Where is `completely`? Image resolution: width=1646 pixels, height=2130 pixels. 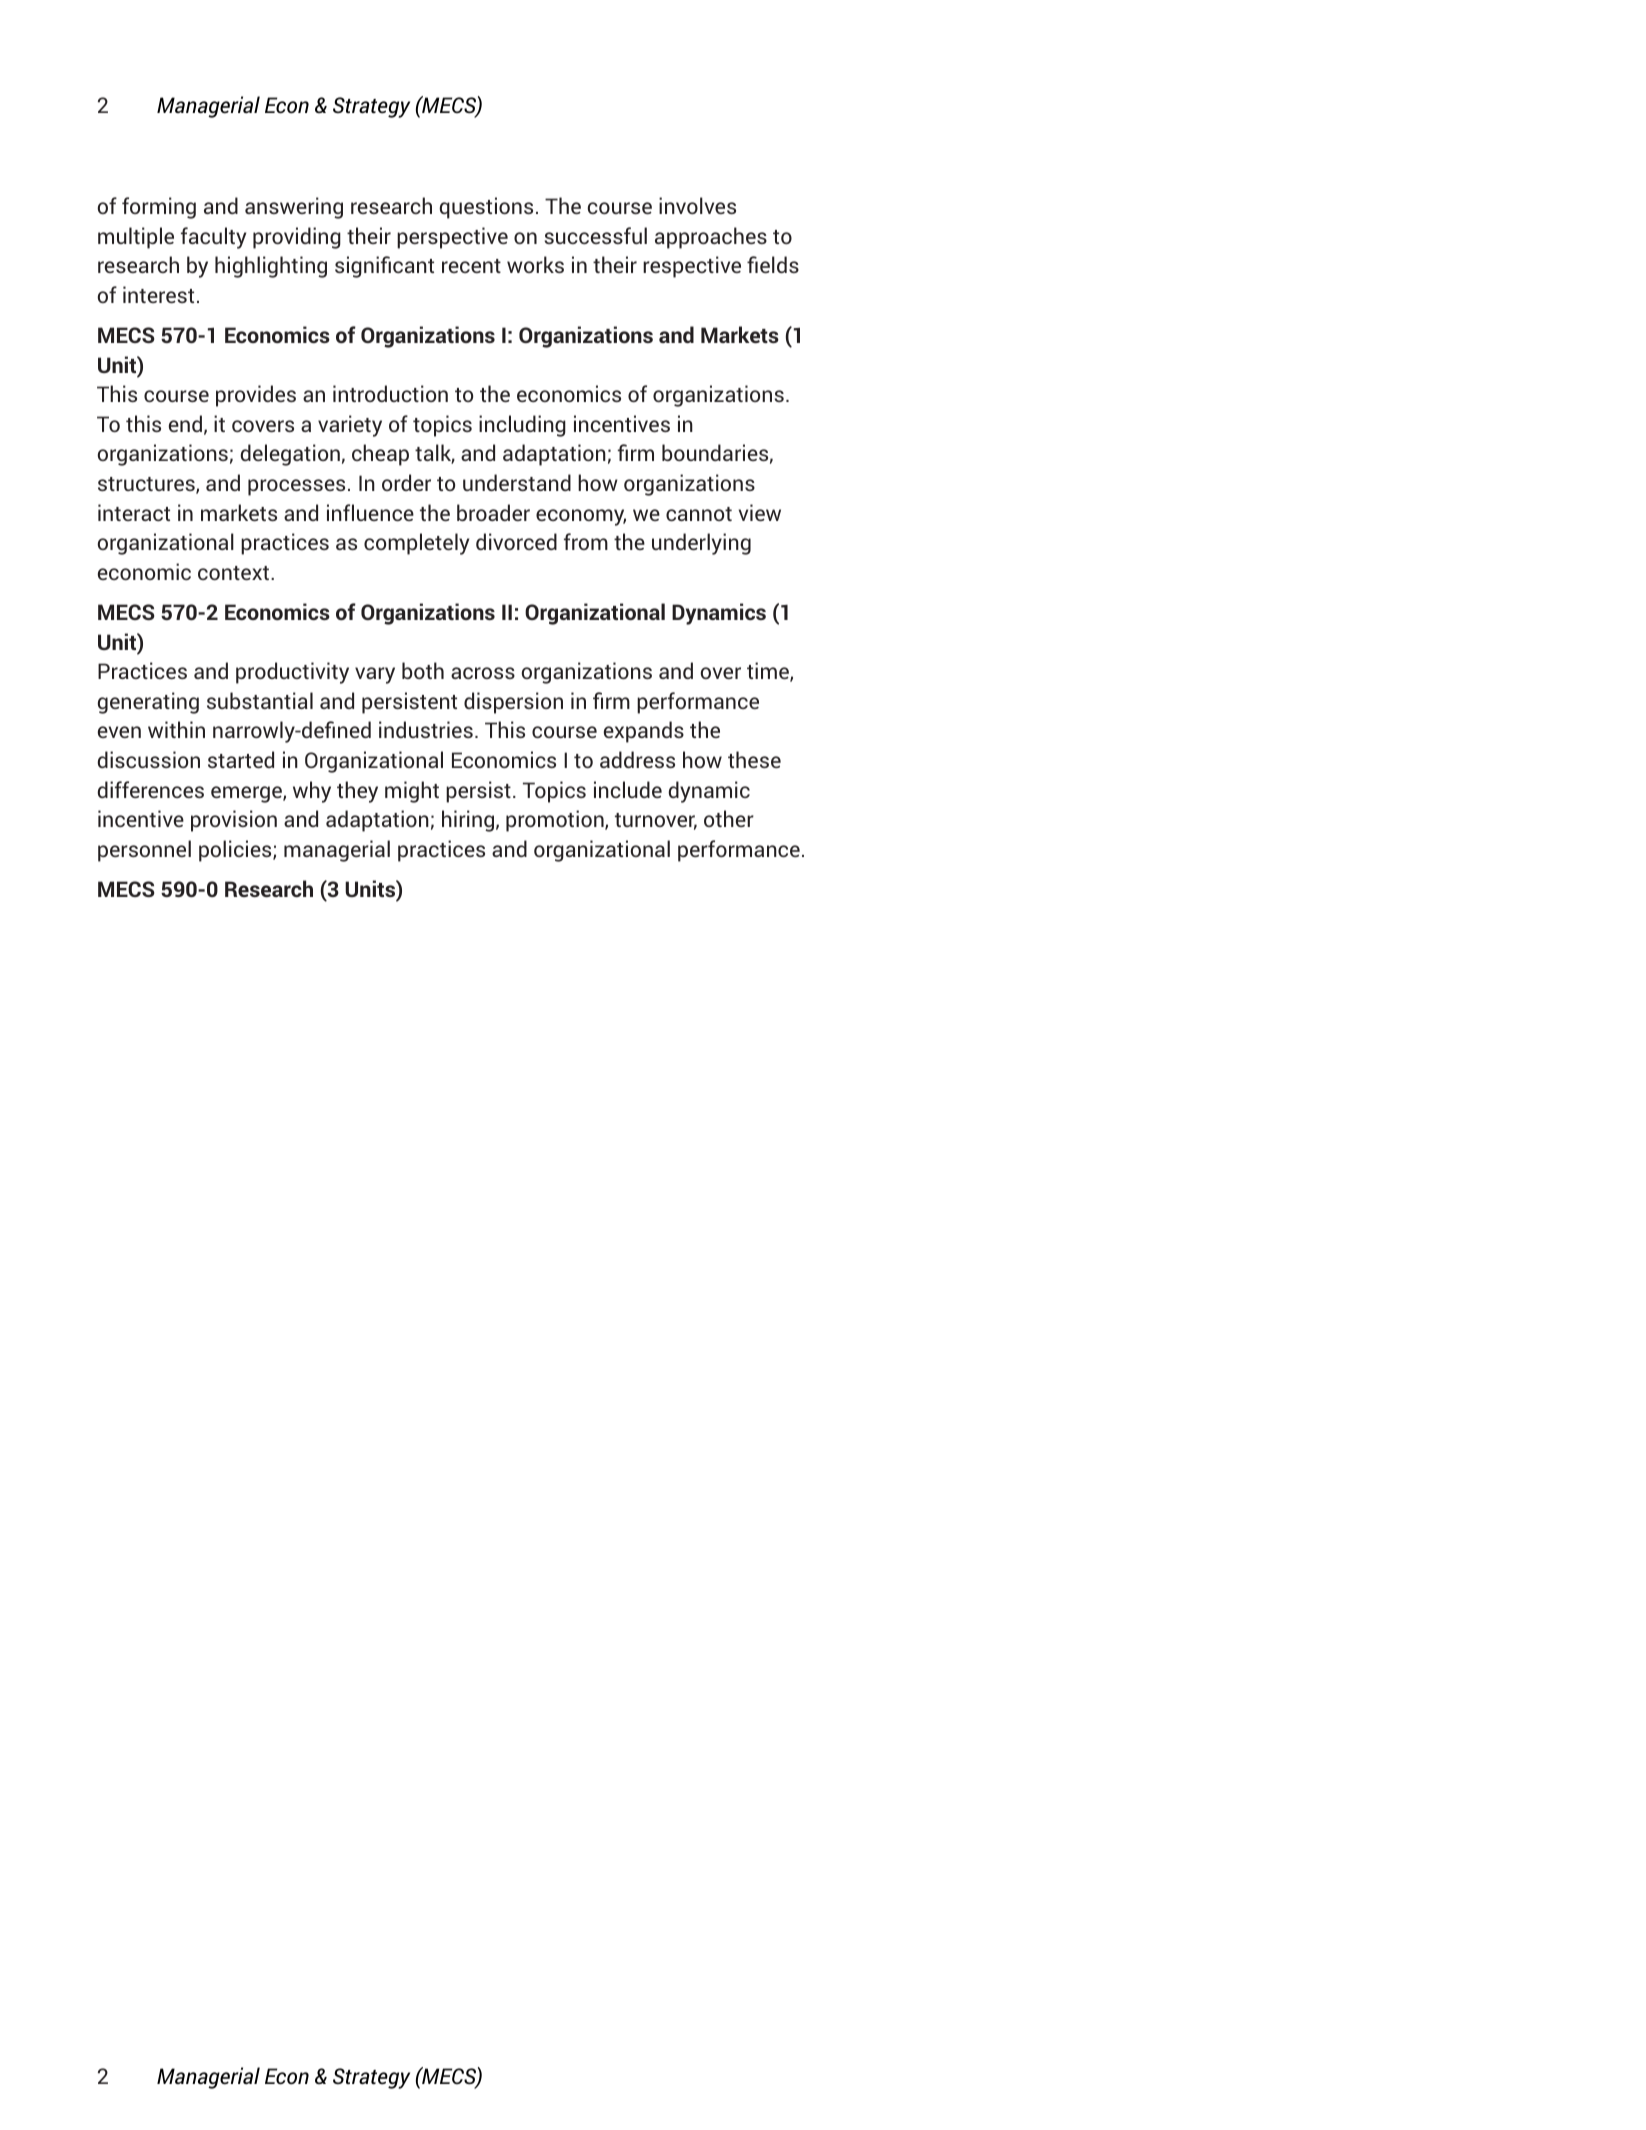
completely is located at coordinates (416, 544).
